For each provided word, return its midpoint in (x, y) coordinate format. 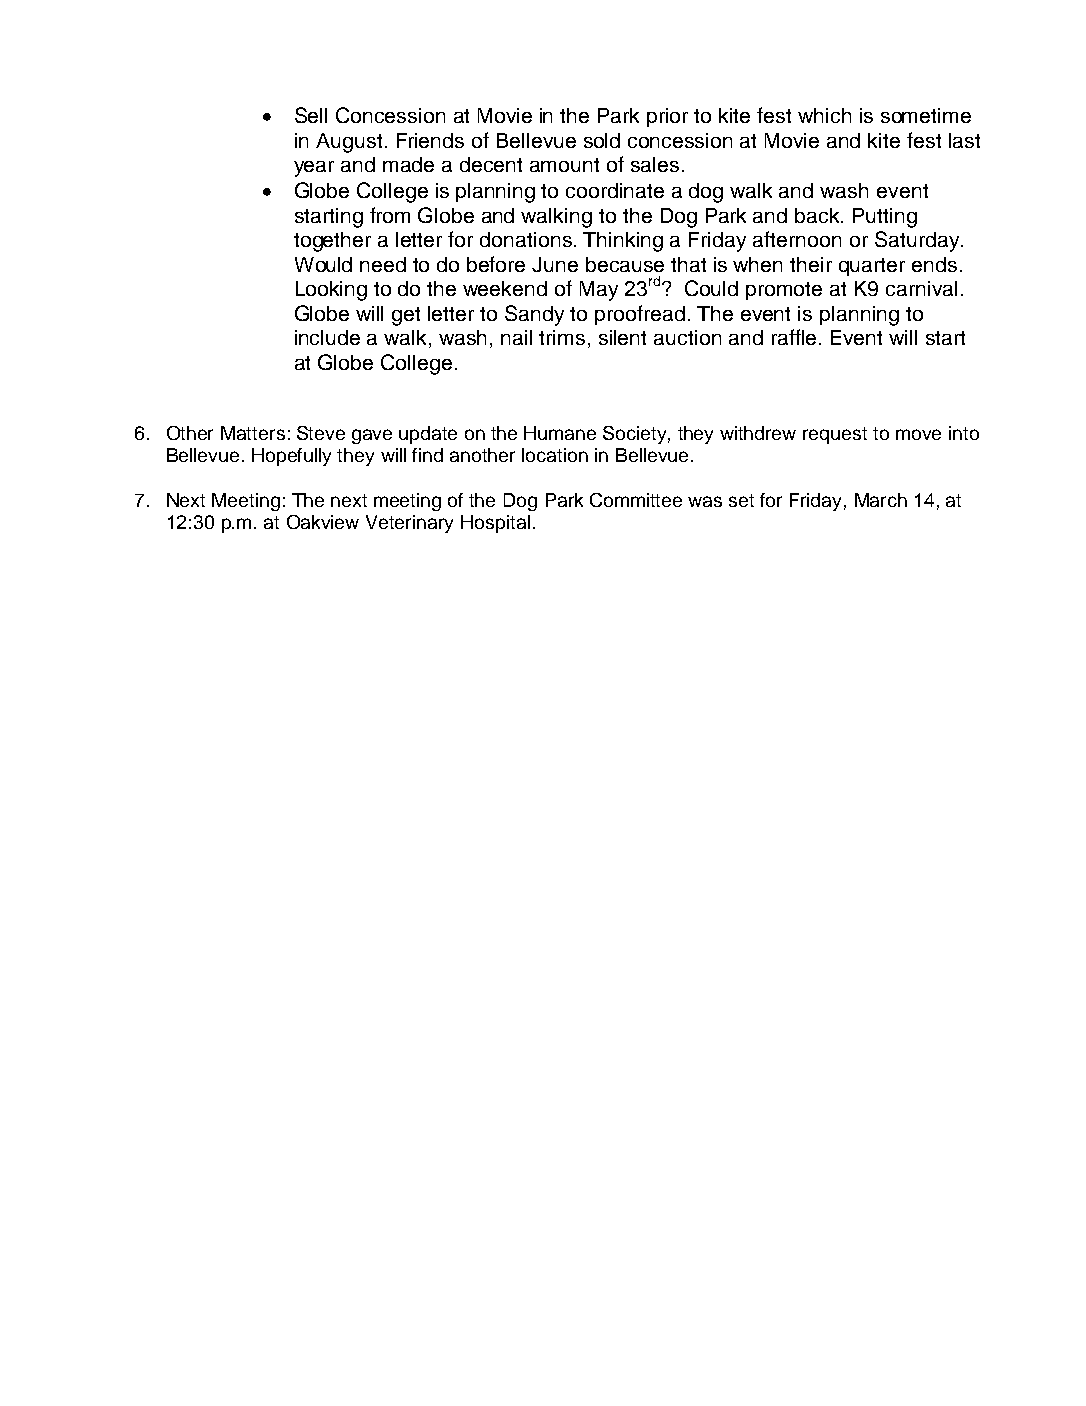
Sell (311, 115)
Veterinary (409, 524)
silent (622, 337)
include (327, 337)
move (918, 434)
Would (323, 264)
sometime (926, 115)
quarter (872, 267)
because (625, 264)
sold (602, 140)
